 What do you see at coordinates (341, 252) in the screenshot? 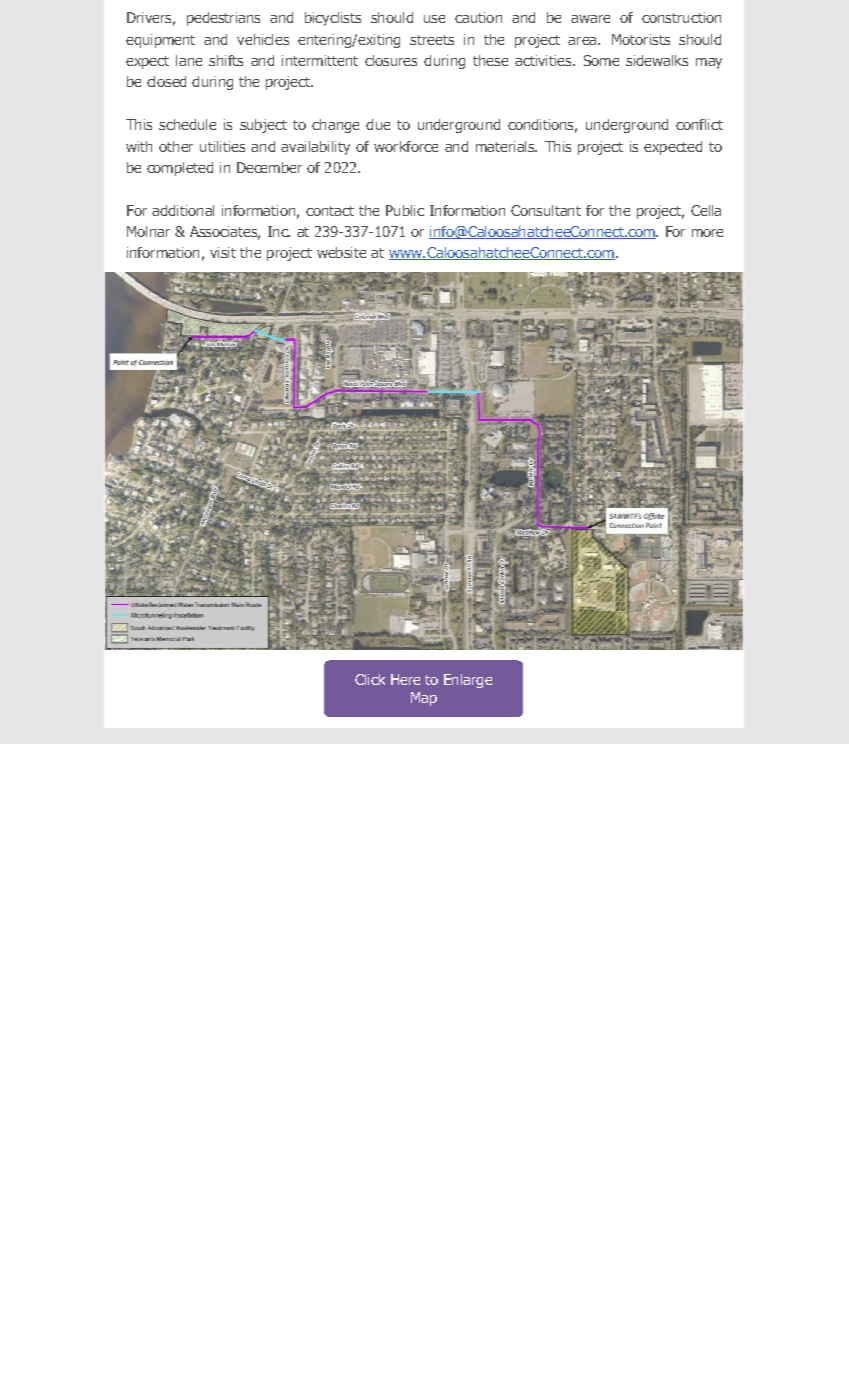
I see `website` at bounding box center [341, 252].
